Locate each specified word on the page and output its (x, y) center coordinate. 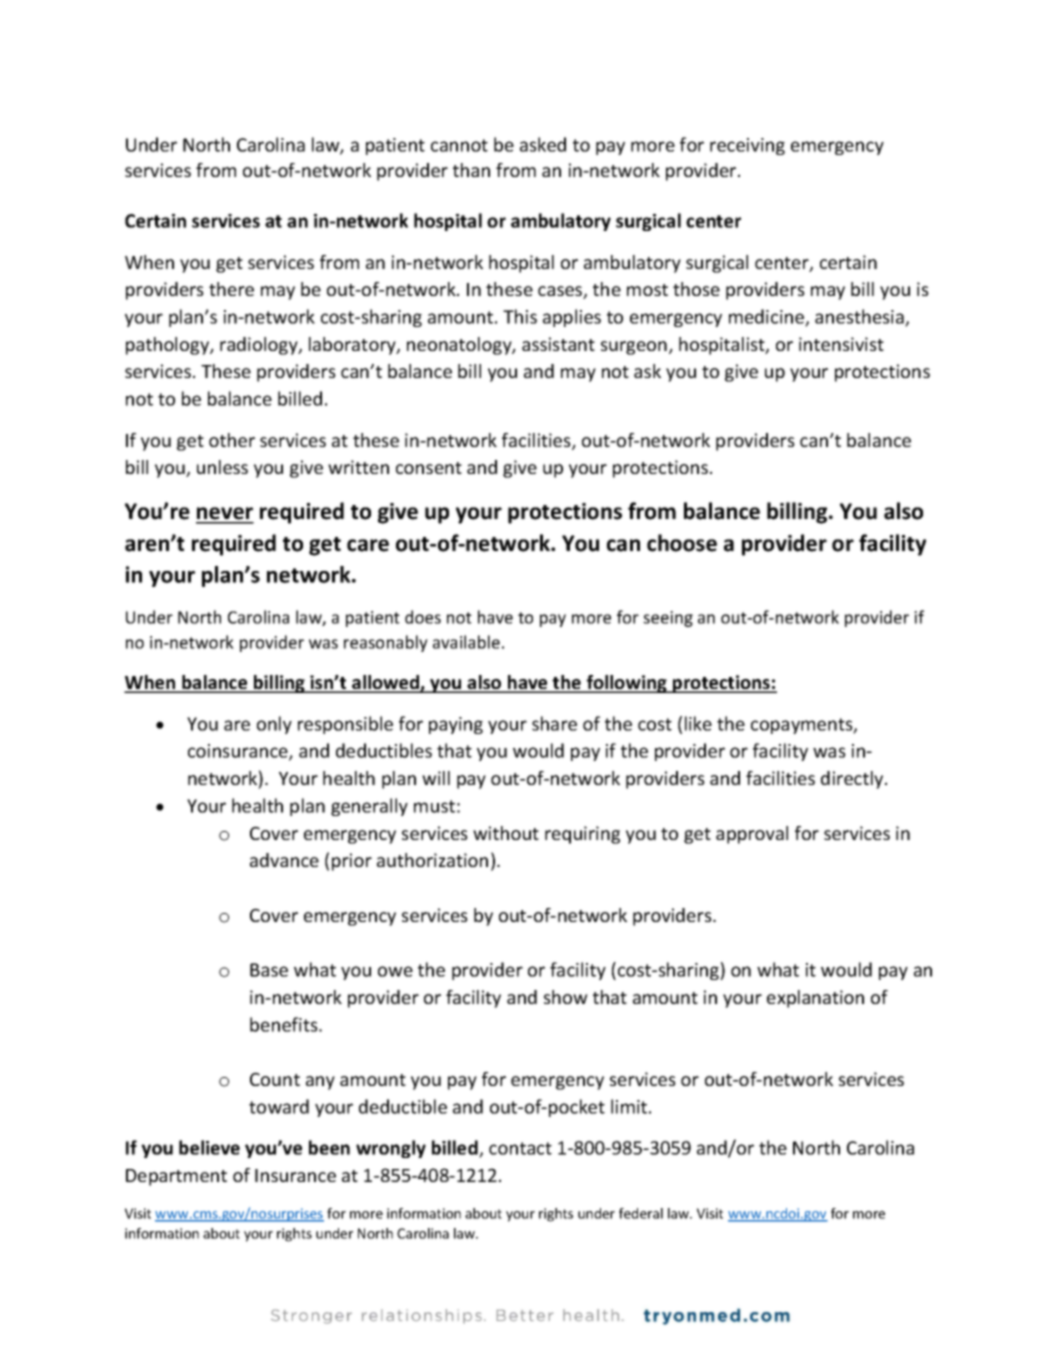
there (231, 289)
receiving (747, 146)
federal (641, 1213)
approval (752, 835)
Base (269, 970)
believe (209, 1147)
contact (520, 1148)
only (274, 725)
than (471, 170)
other (232, 440)
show (566, 997)
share (554, 723)
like (698, 723)
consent (429, 468)
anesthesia (860, 317)
